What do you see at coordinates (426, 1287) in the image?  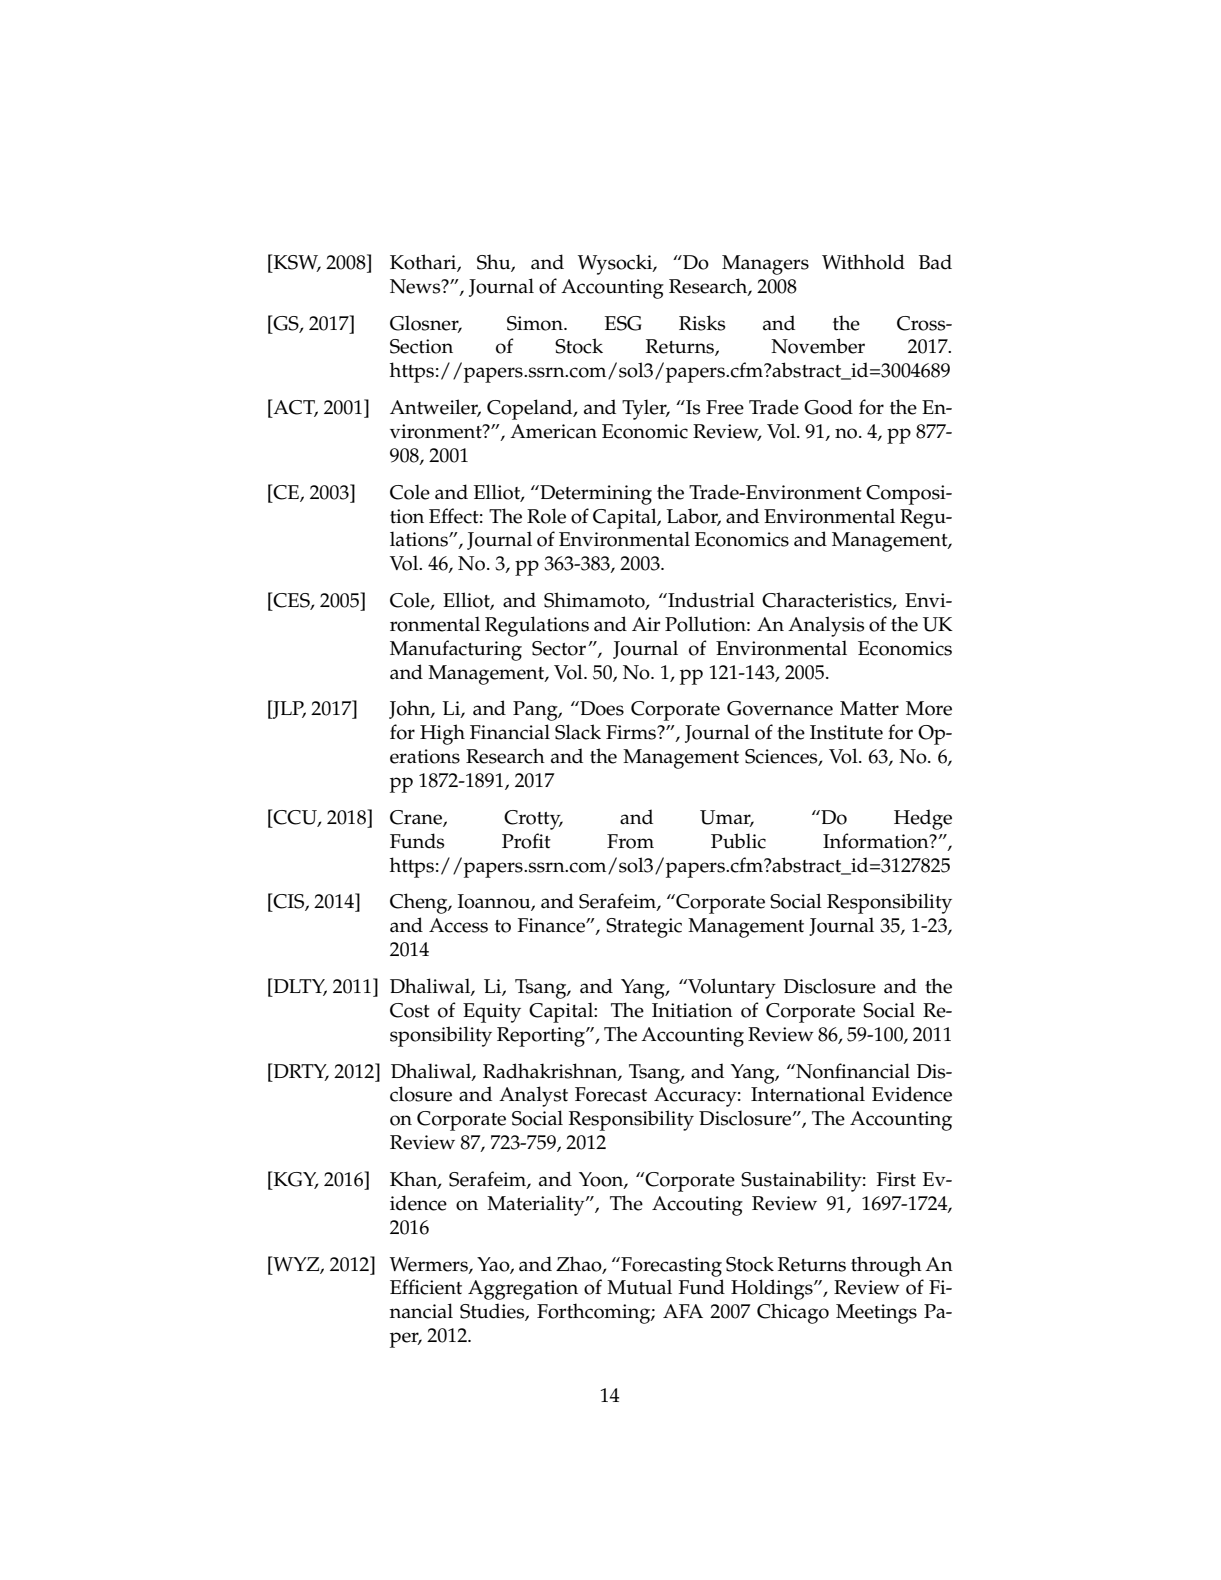 I see `Efficient` at bounding box center [426, 1287].
